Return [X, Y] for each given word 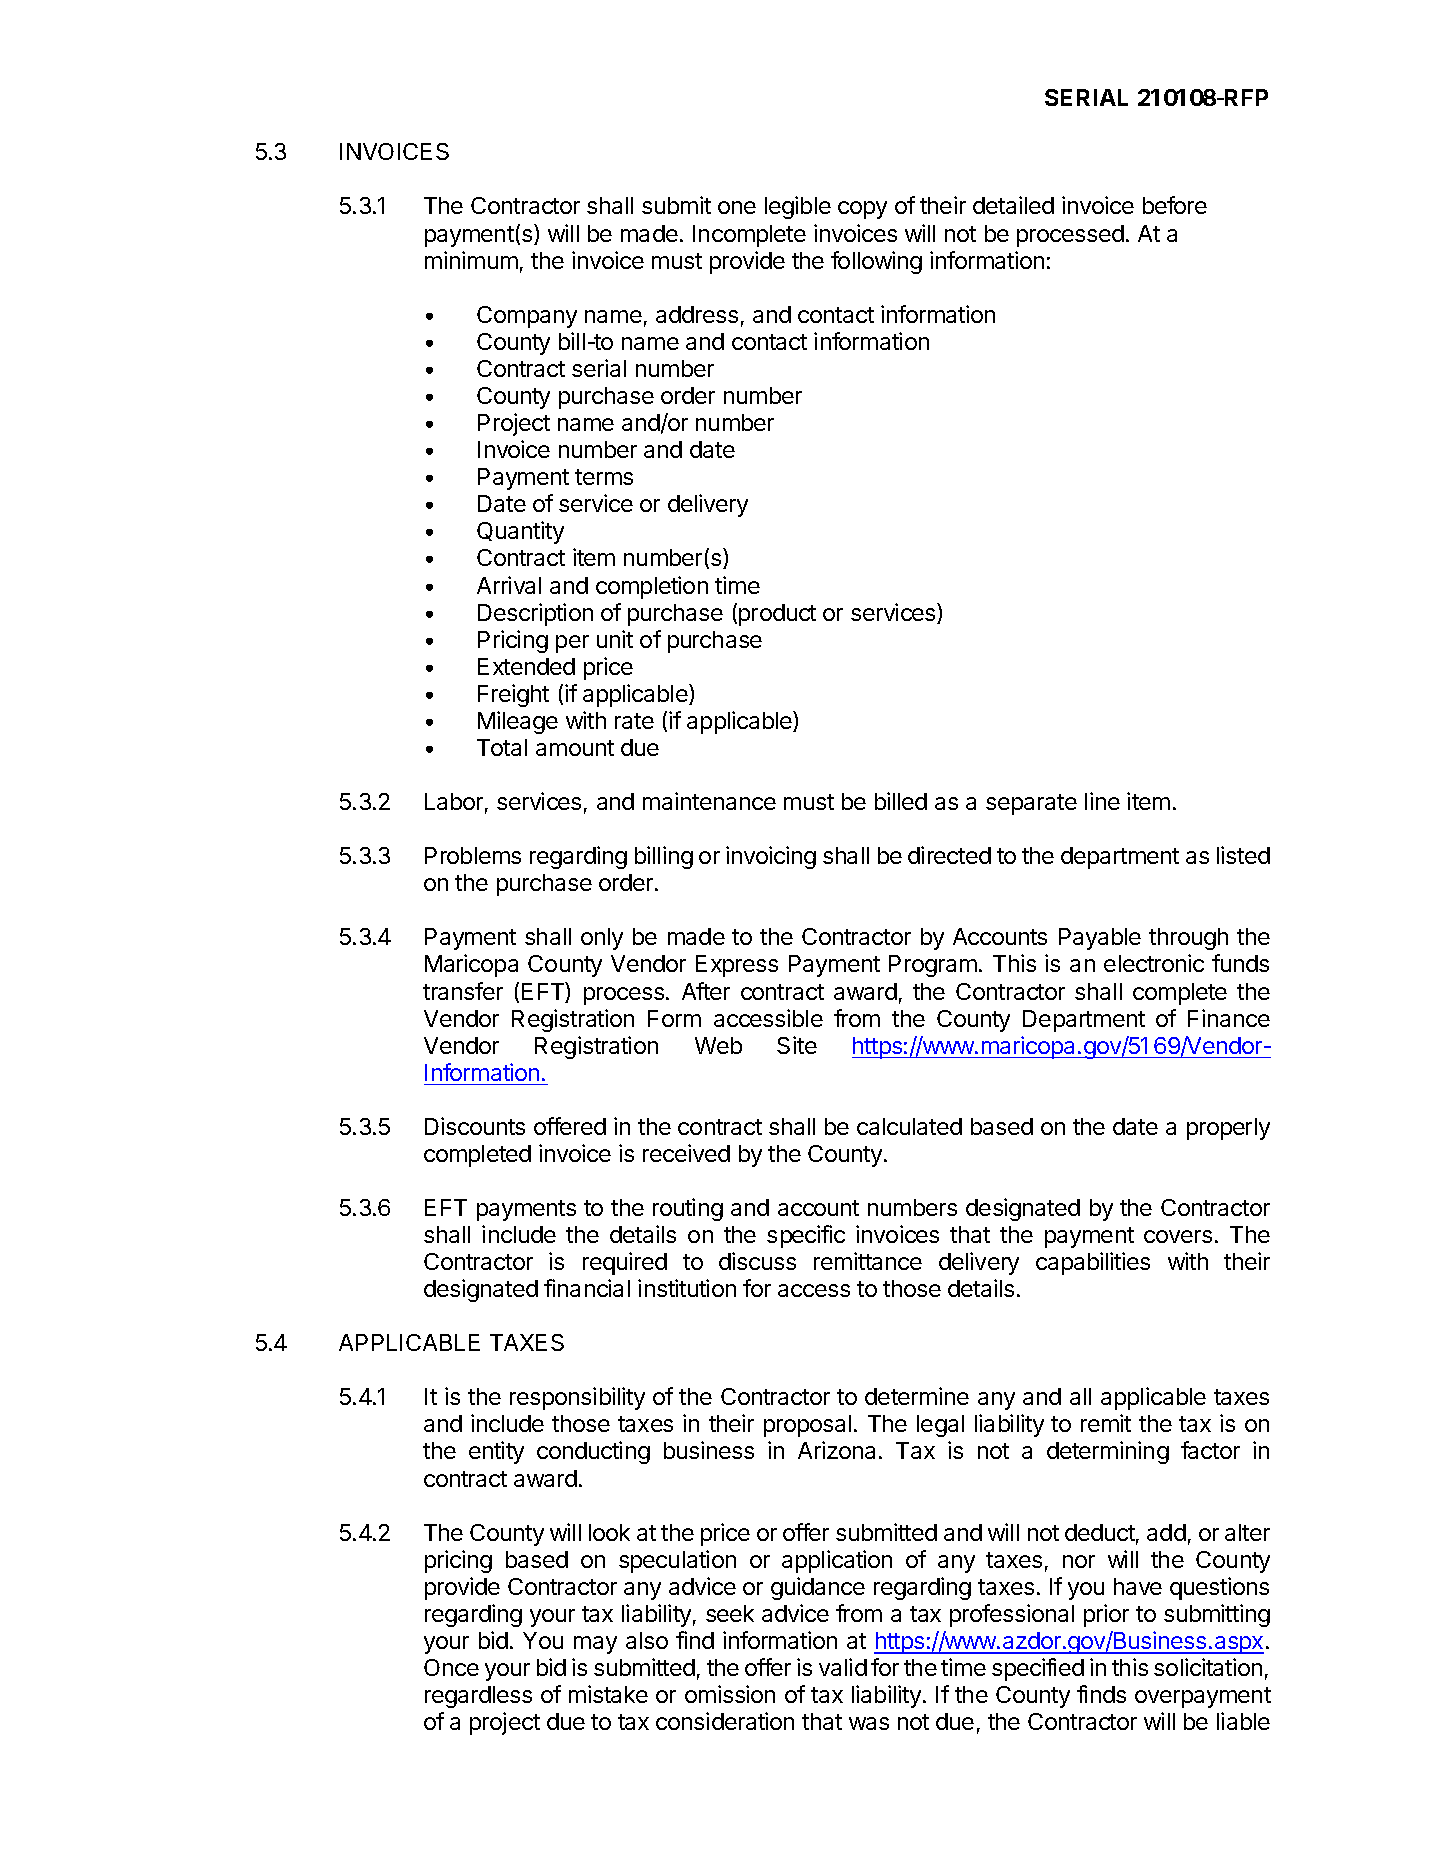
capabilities [1093, 1263]
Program [933, 966]
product [777, 615]
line [1102, 801]
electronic [1154, 963]
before [1175, 205]
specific [806, 1236]
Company [527, 317]
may [595, 1645]
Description [535, 614]
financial [587, 1288]
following [876, 262]
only [602, 939]
